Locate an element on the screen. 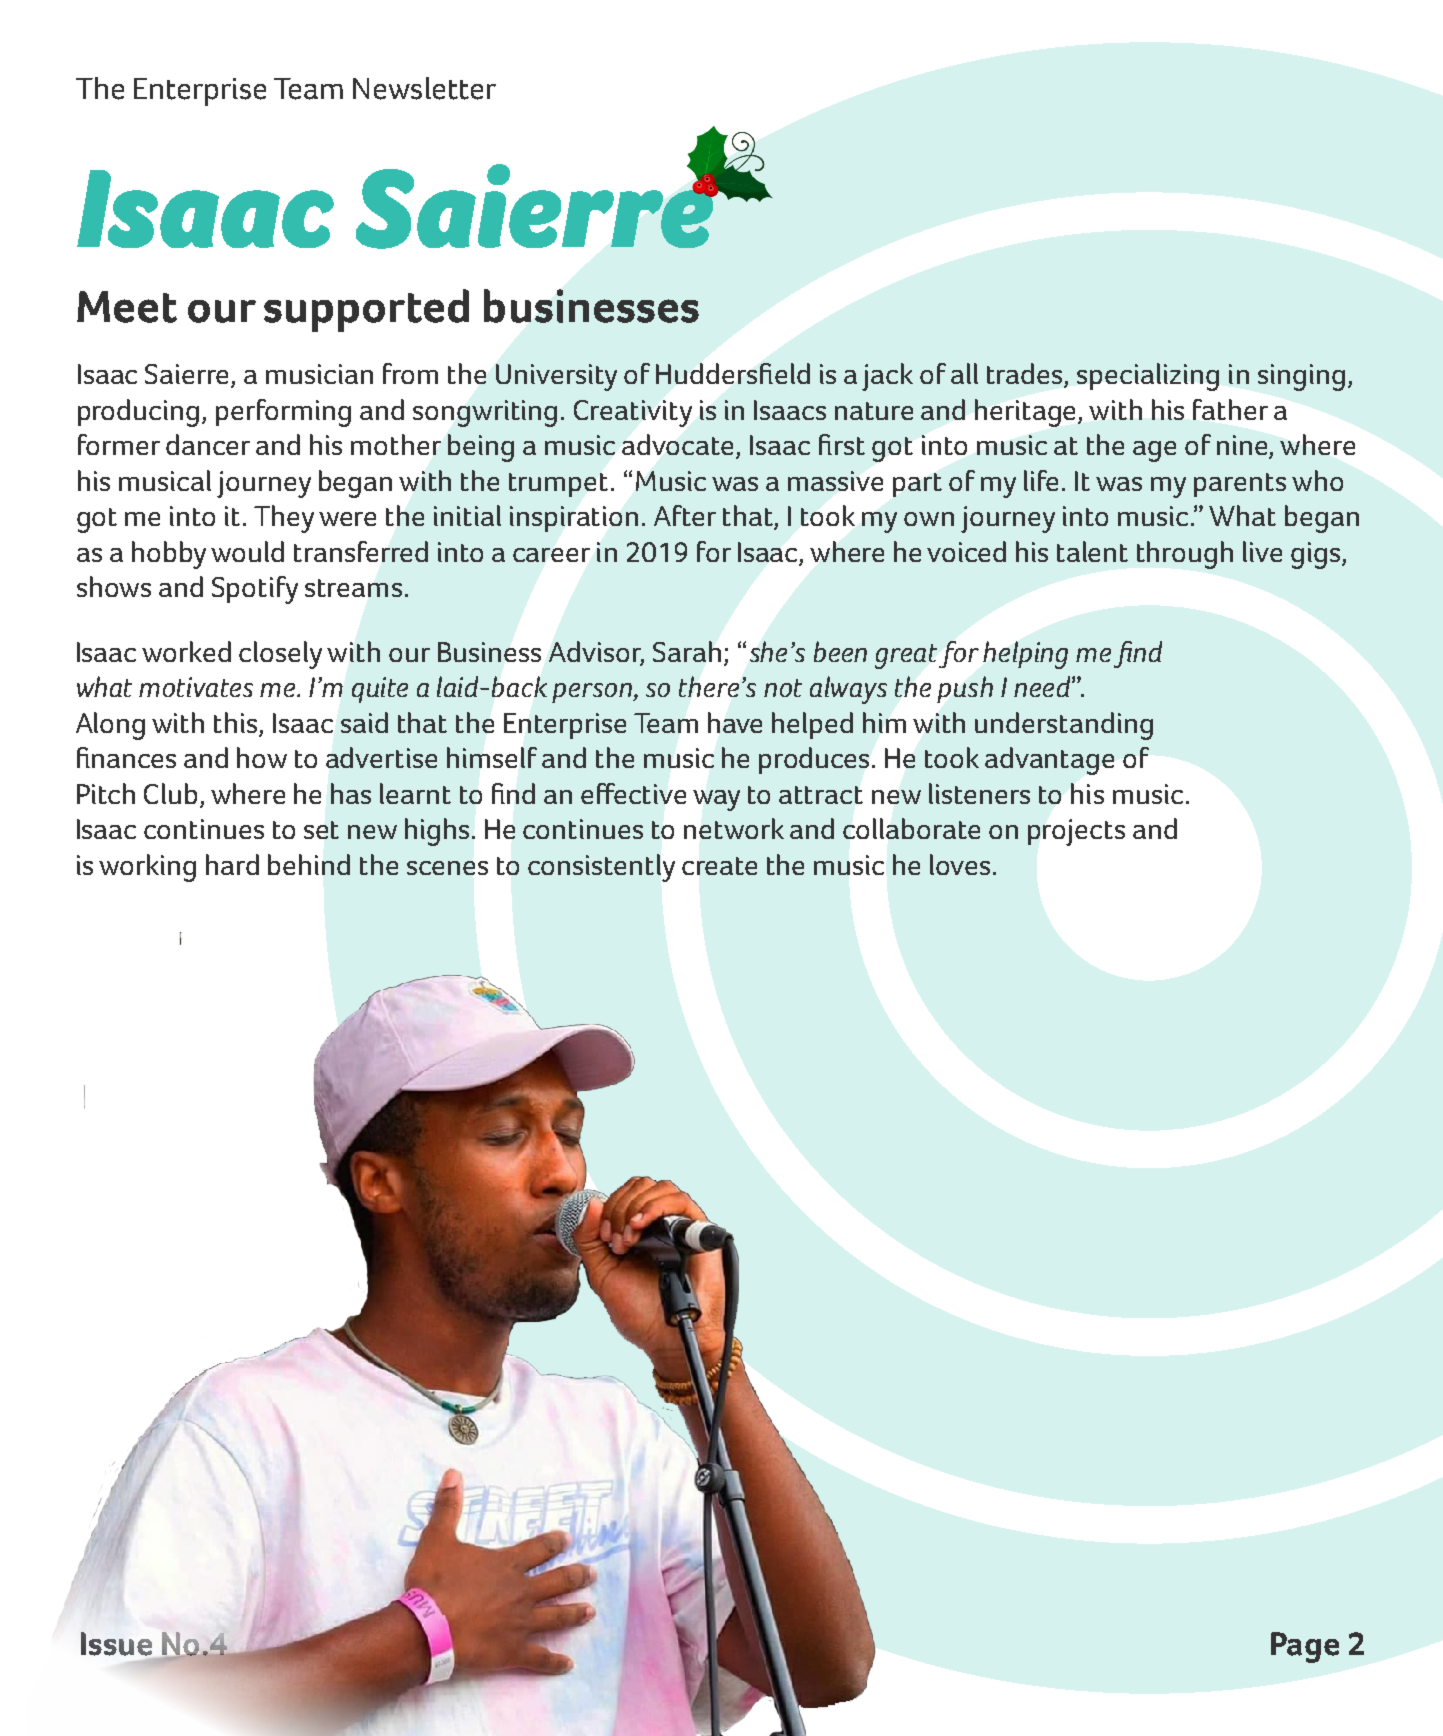 Image resolution: width=1443 pixels, height=1736 pixels. hard is located at coordinates (232, 864).
